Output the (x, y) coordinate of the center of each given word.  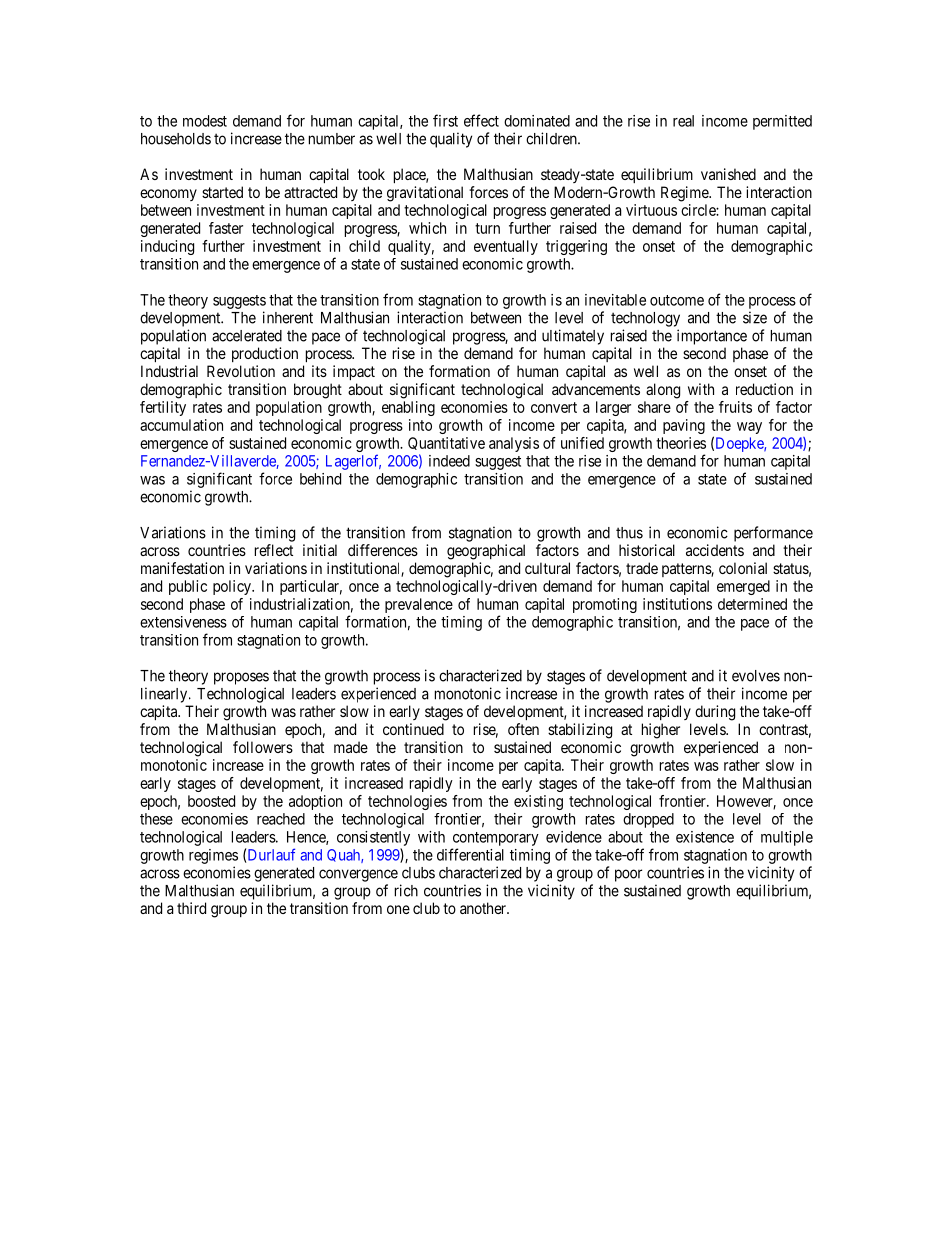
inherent (288, 317)
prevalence (419, 605)
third (191, 908)
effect (481, 120)
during (715, 713)
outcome (677, 300)
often (523, 729)
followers (263, 747)
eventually (506, 247)
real (683, 121)
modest (205, 121)
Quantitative (446, 443)
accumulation (181, 425)
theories (681, 443)
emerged (743, 587)
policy (233, 587)
